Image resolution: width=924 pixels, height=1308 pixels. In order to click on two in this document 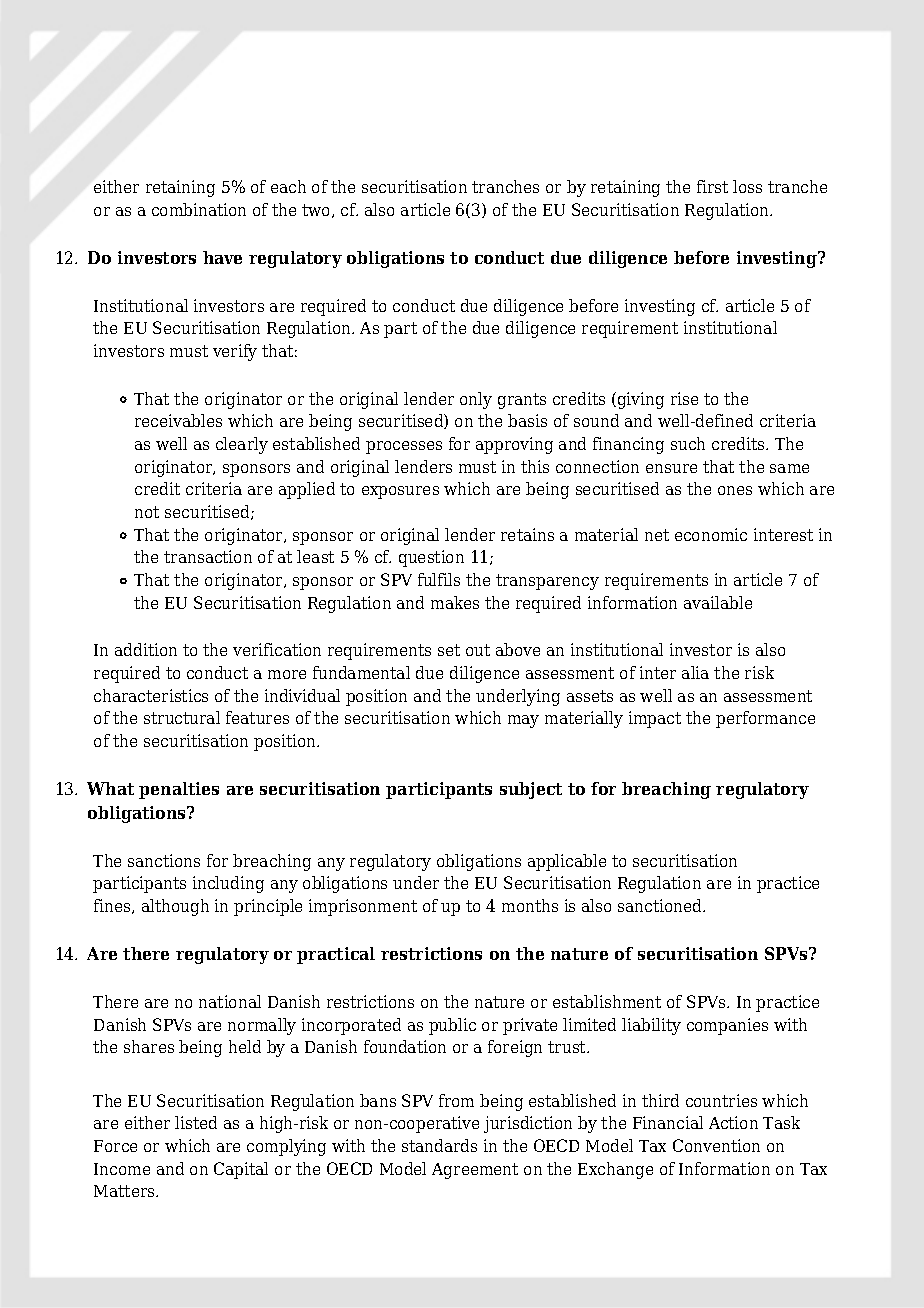, I will do `click(317, 211)`.
